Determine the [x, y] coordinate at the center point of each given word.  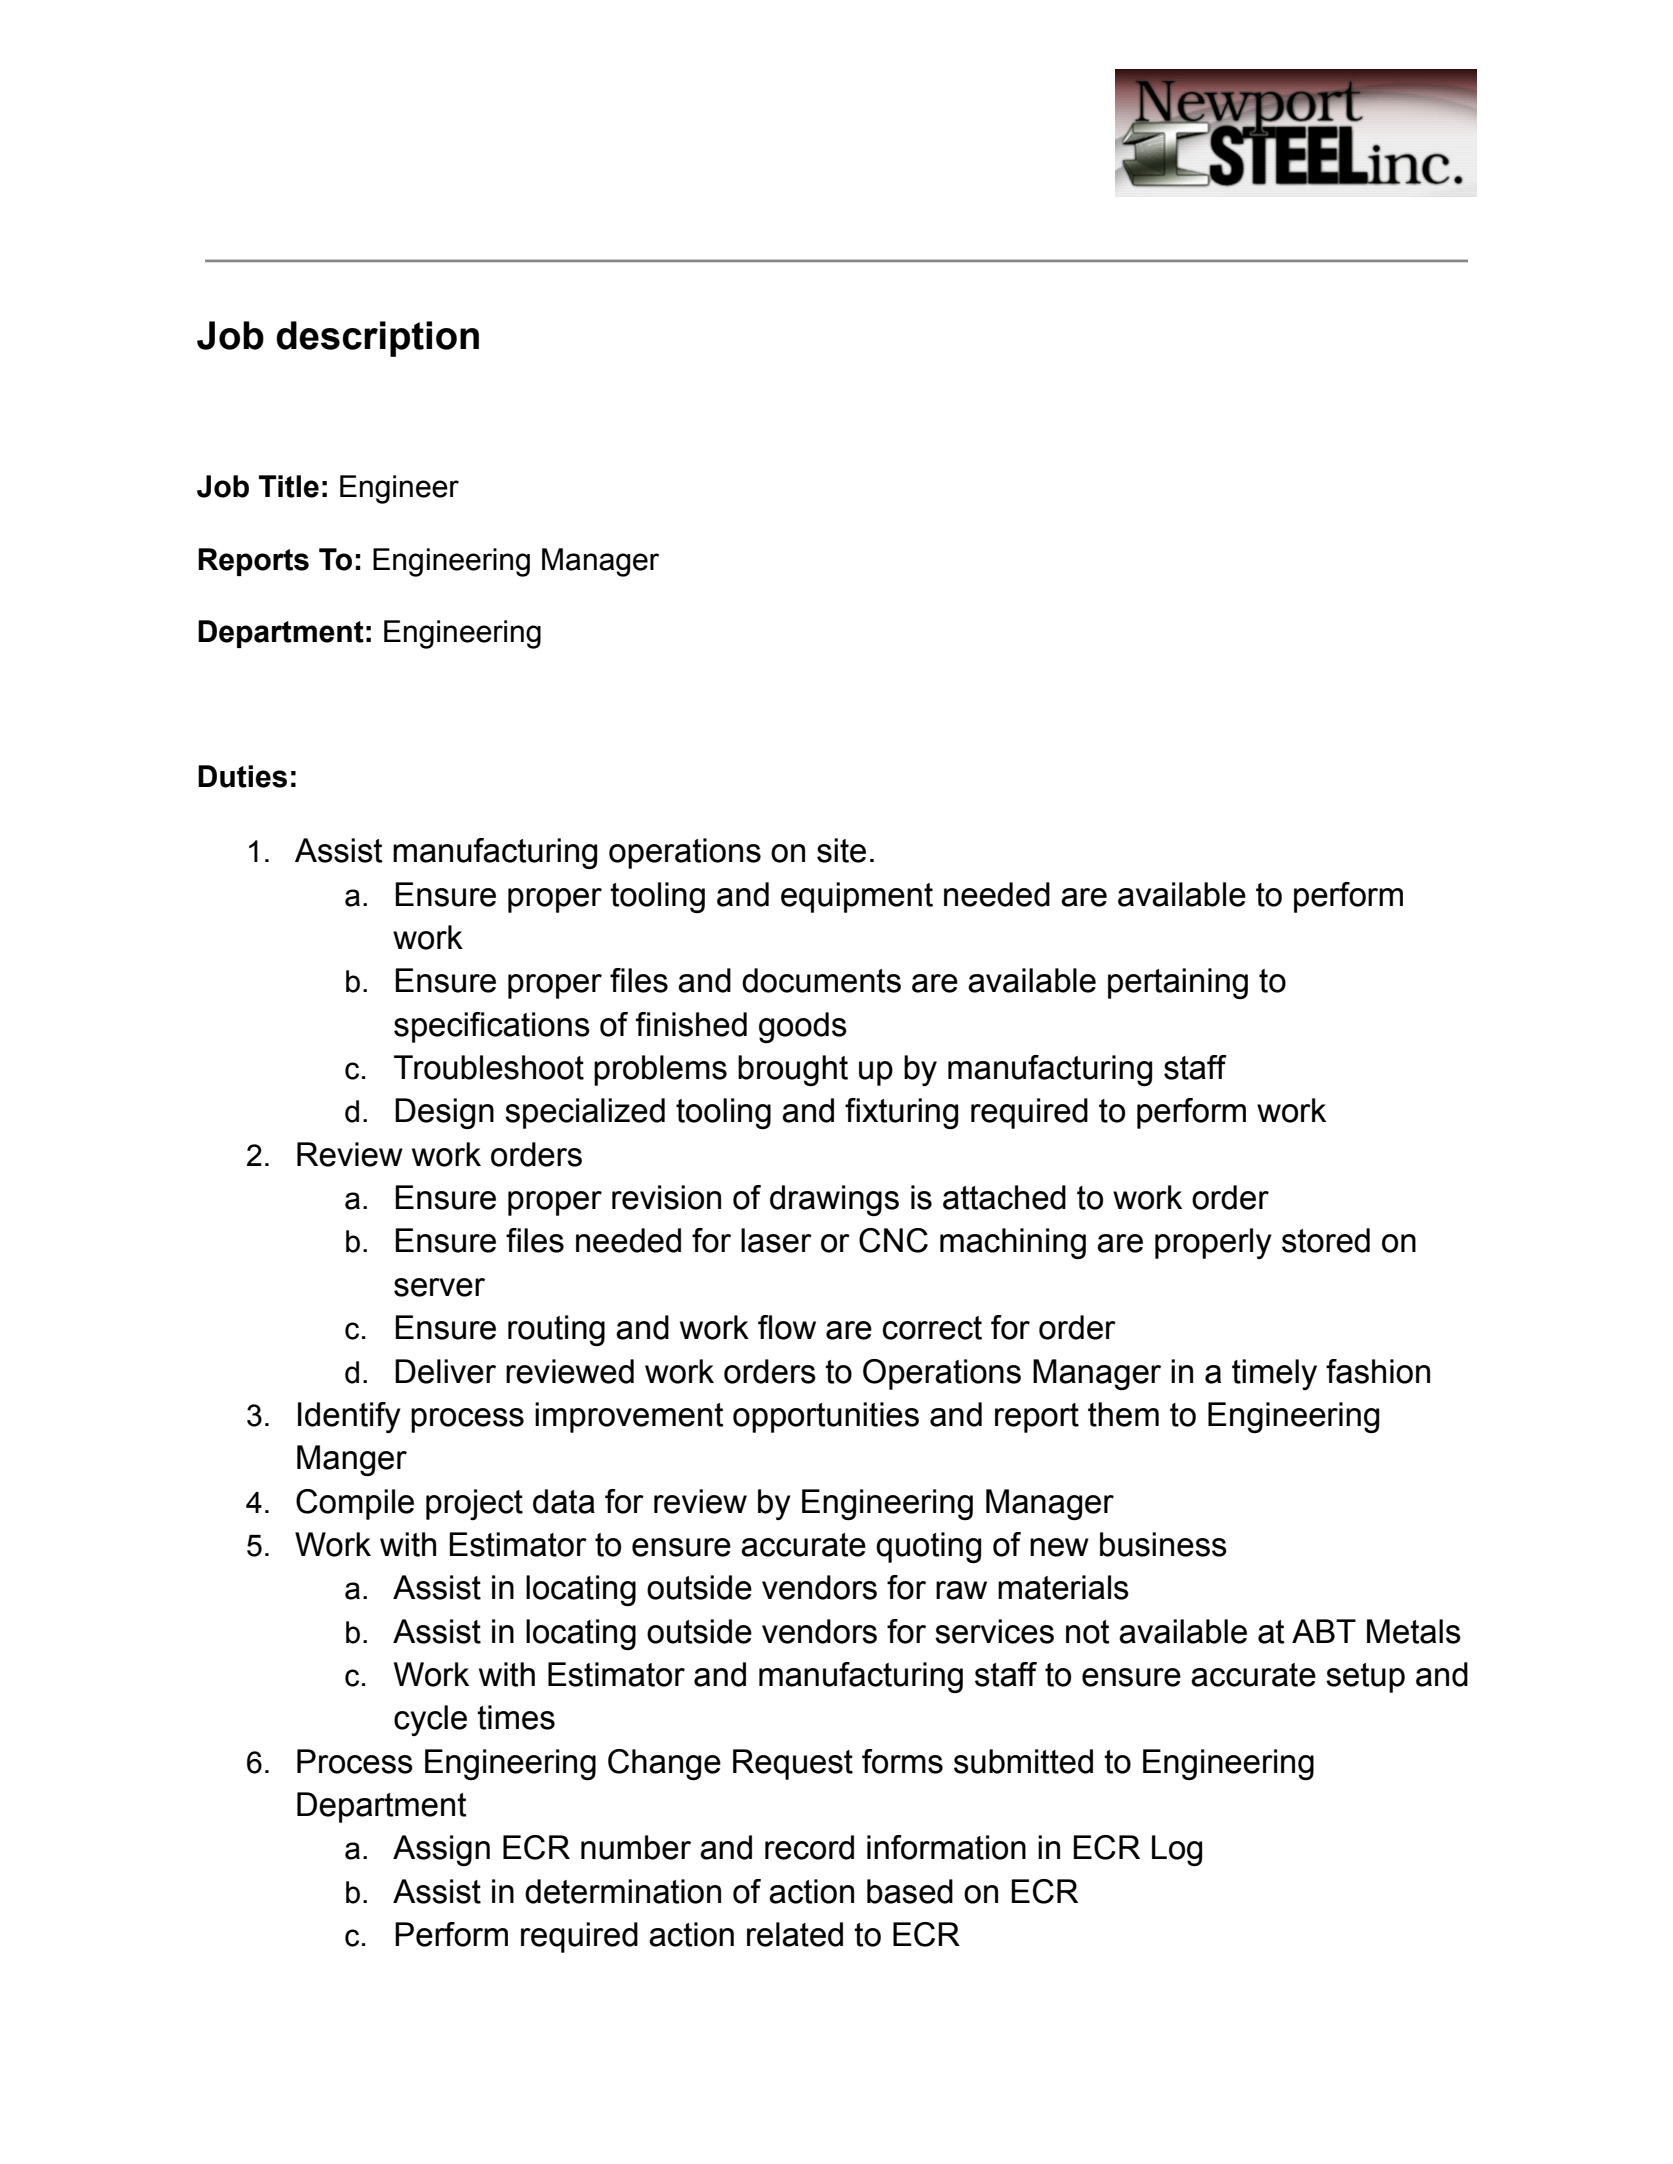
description [377, 339]
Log [1177, 1850]
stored [1326, 1240]
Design [444, 1113]
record [809, 1847]
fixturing [901, 1113]
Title [289, 486]
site [841, 850]
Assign [441, 1850]
